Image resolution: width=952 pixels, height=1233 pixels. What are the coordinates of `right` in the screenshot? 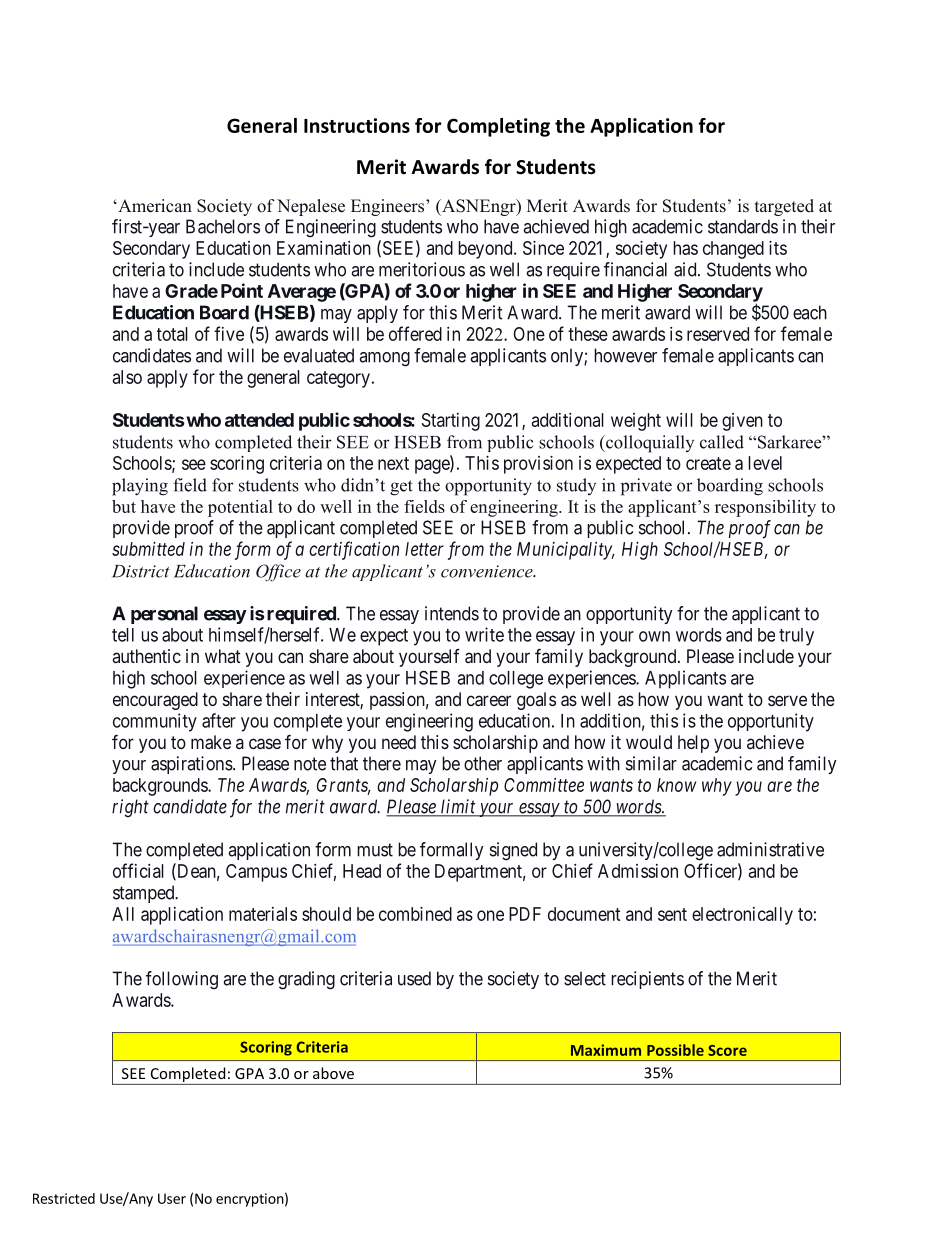 It's located at (130, 808).
